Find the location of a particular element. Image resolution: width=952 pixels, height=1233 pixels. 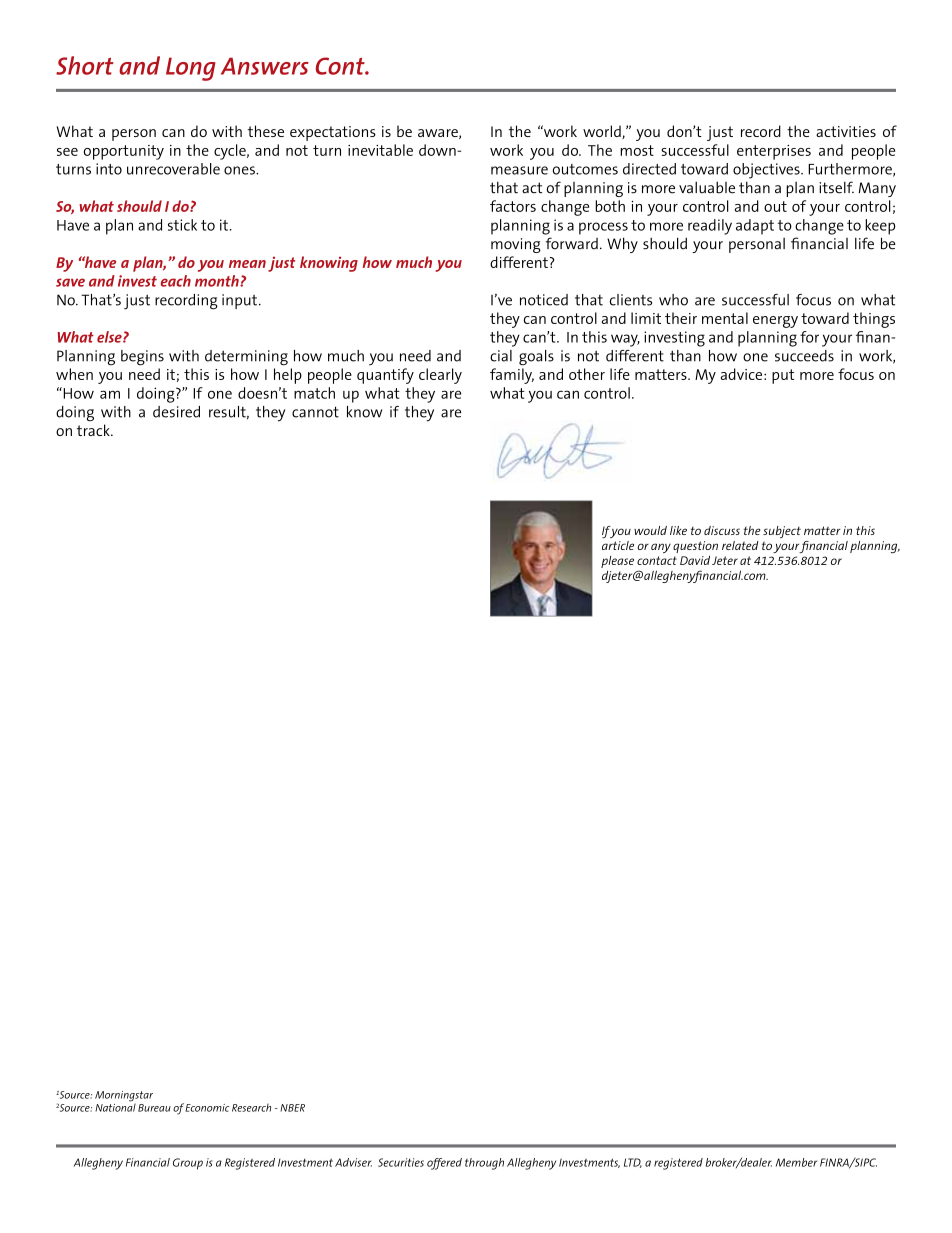

Morningstar is located at coordinates (124, 1097).
